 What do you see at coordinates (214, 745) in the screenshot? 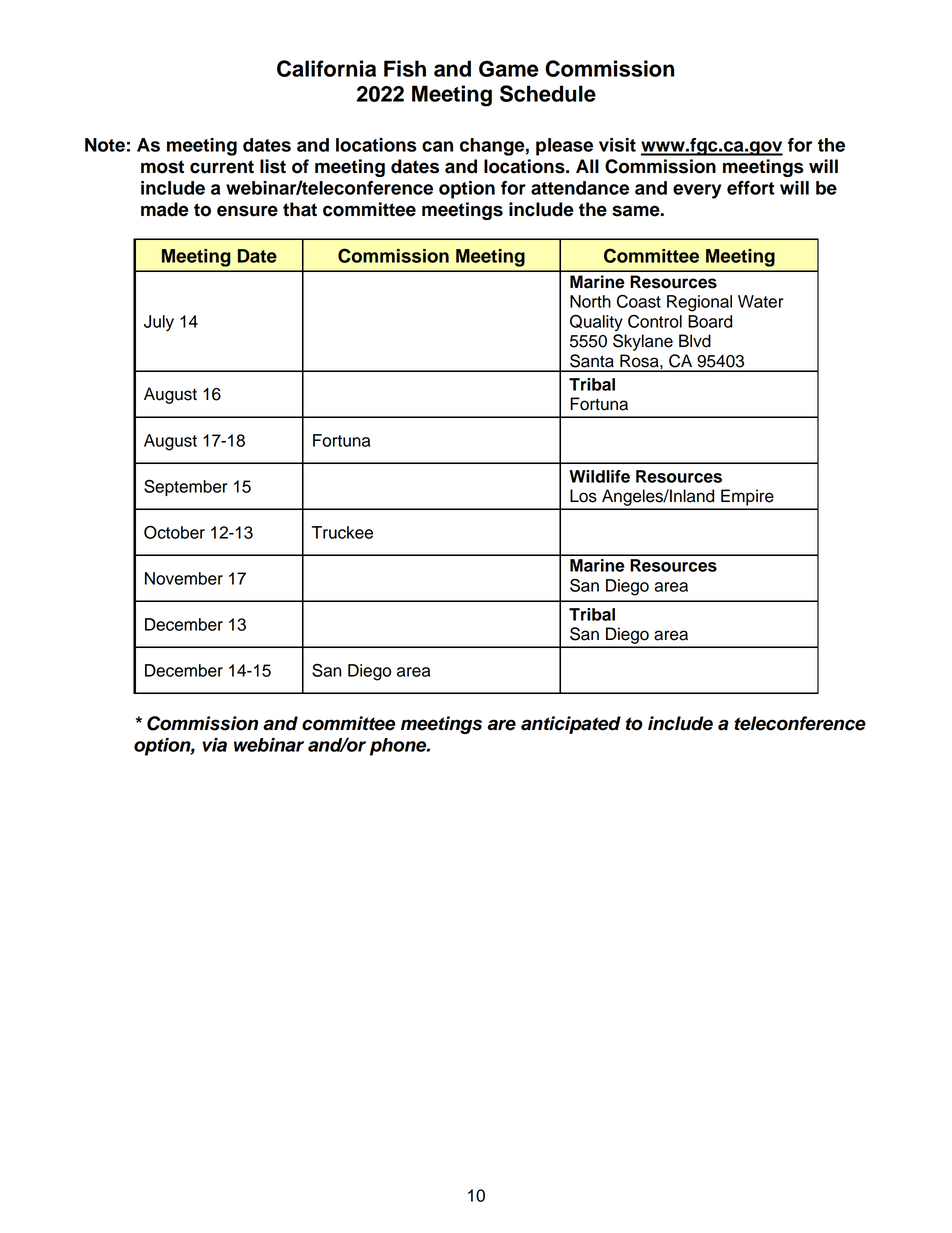
I see `via` at bounding box center [214, 745].
